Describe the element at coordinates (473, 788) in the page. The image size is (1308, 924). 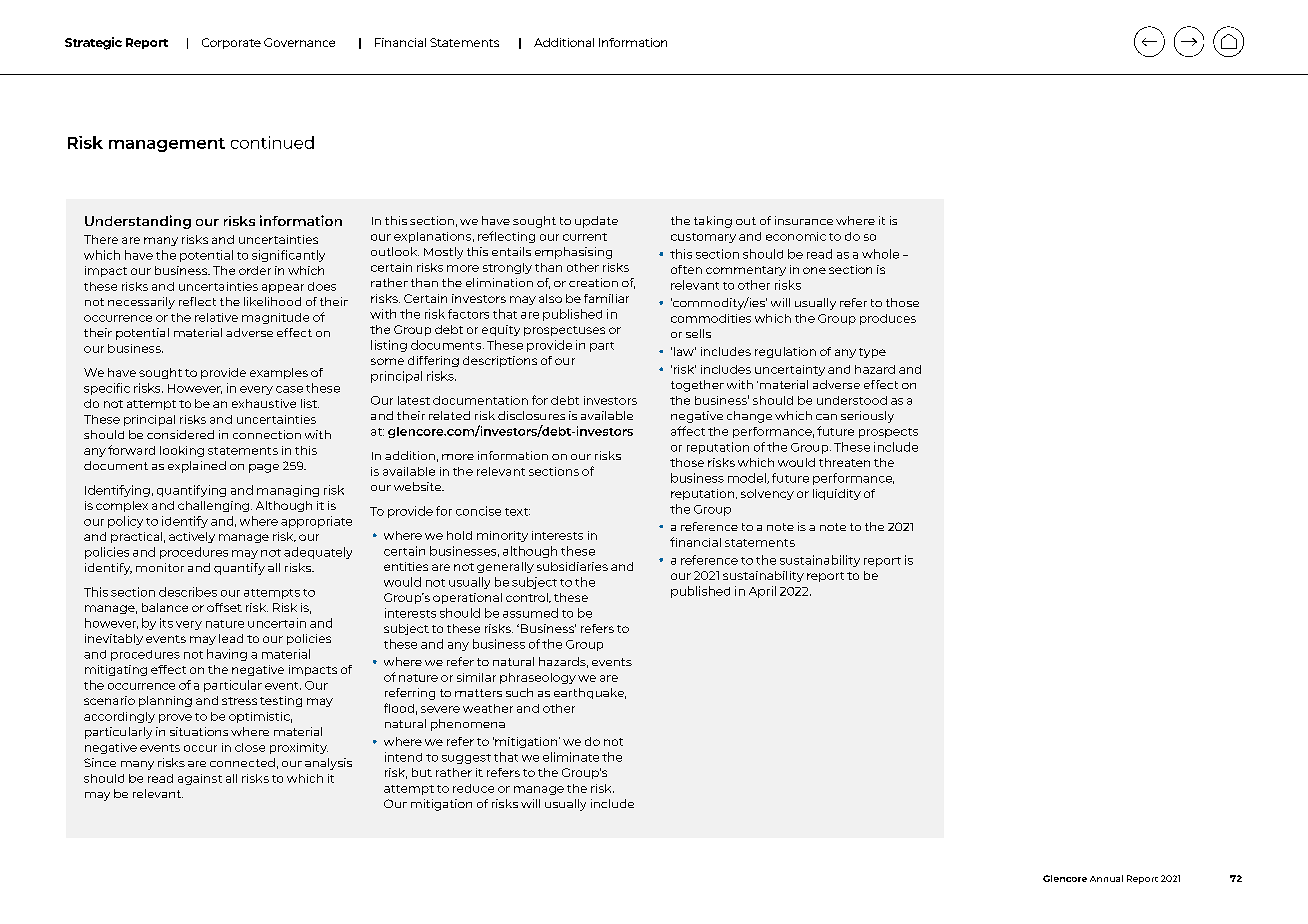
I see `reduce` at that location.
